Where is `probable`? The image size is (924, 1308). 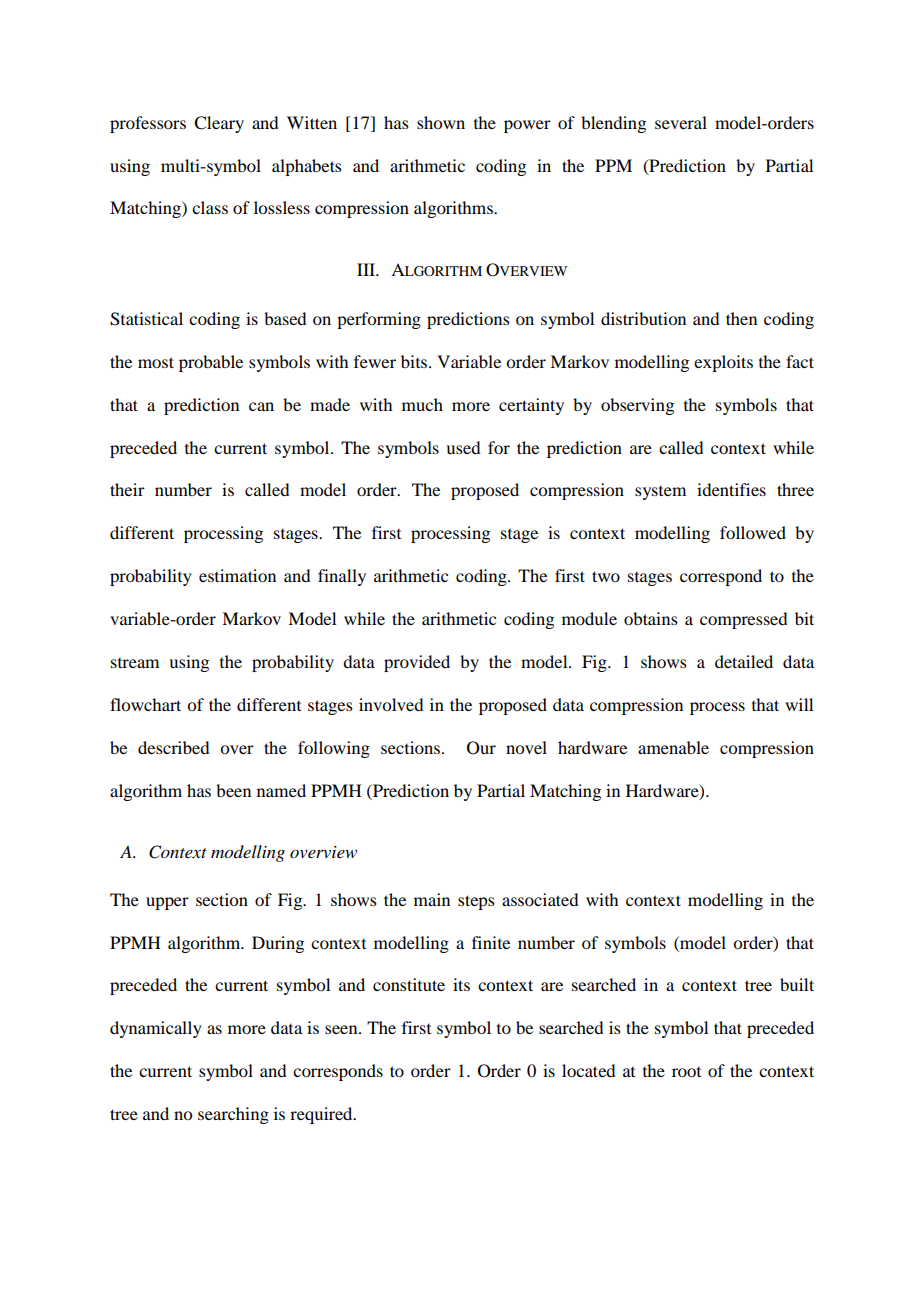 probable is located at coordinates (211, 363).
